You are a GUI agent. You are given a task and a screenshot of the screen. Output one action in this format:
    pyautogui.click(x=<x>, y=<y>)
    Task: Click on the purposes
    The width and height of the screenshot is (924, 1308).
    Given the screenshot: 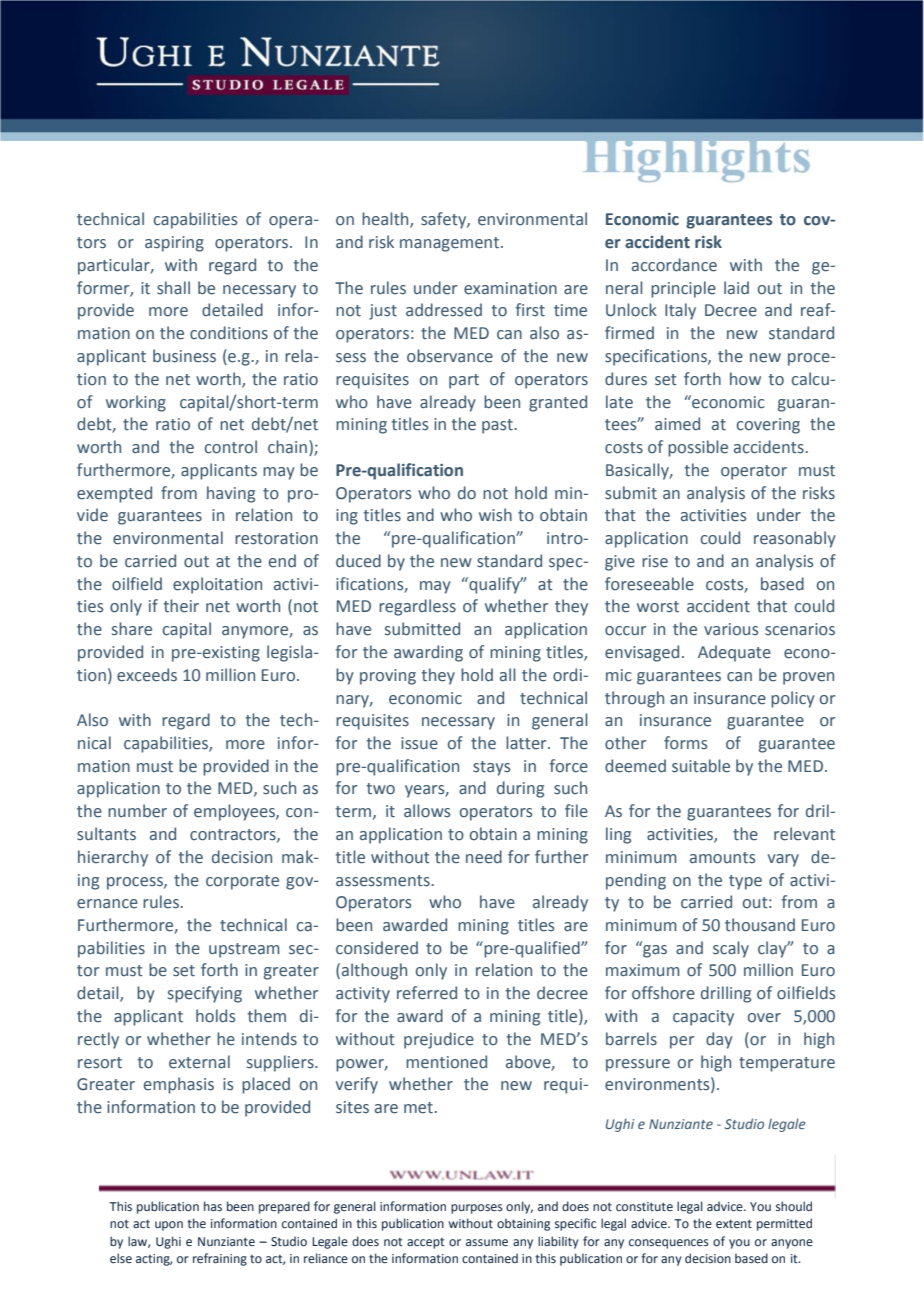 What is the action you would take?
    pyautogui.click(x=477, y=1209)
